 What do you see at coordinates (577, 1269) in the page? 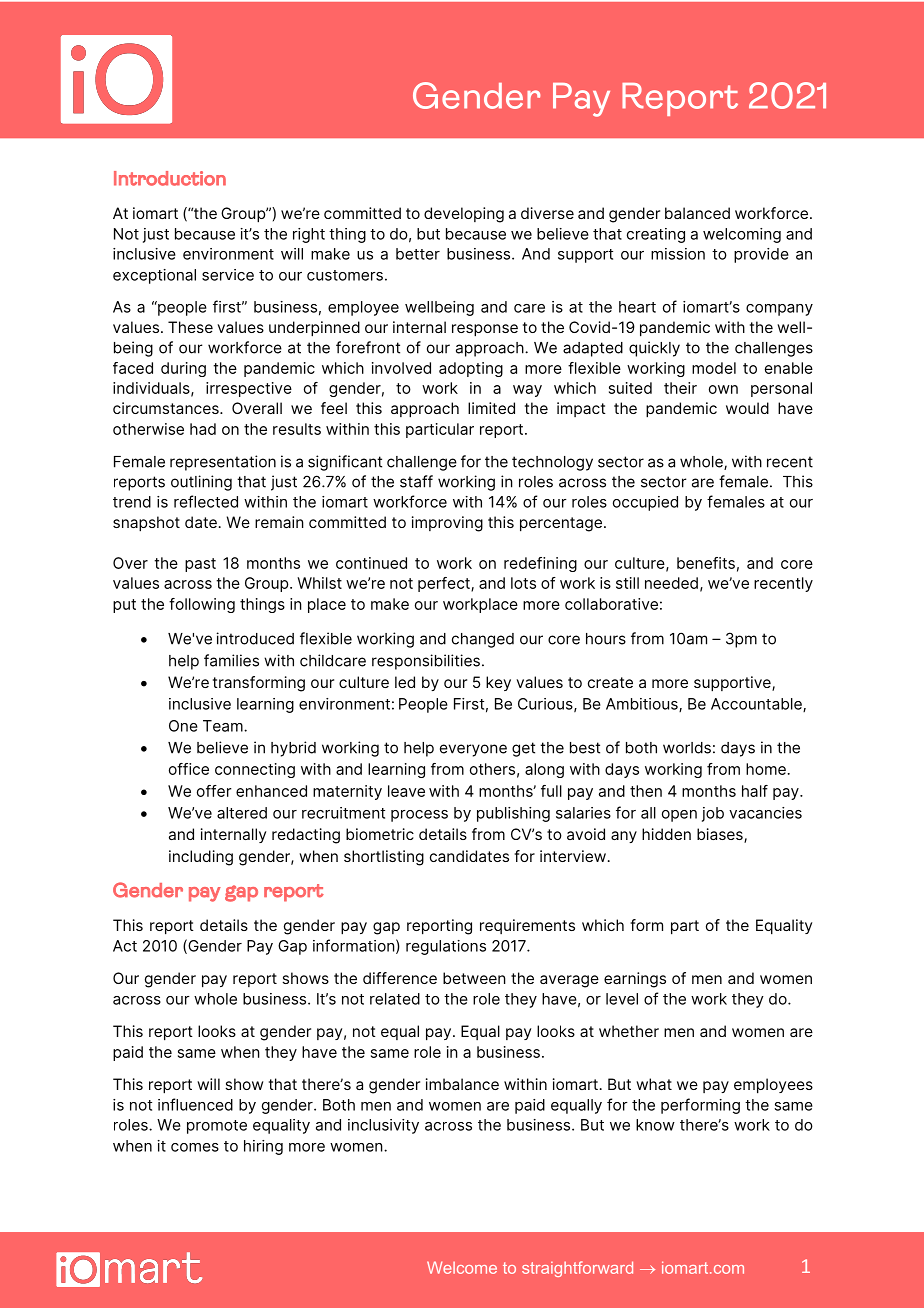
I see `straightforward` at bounding box center [577, 1269].
